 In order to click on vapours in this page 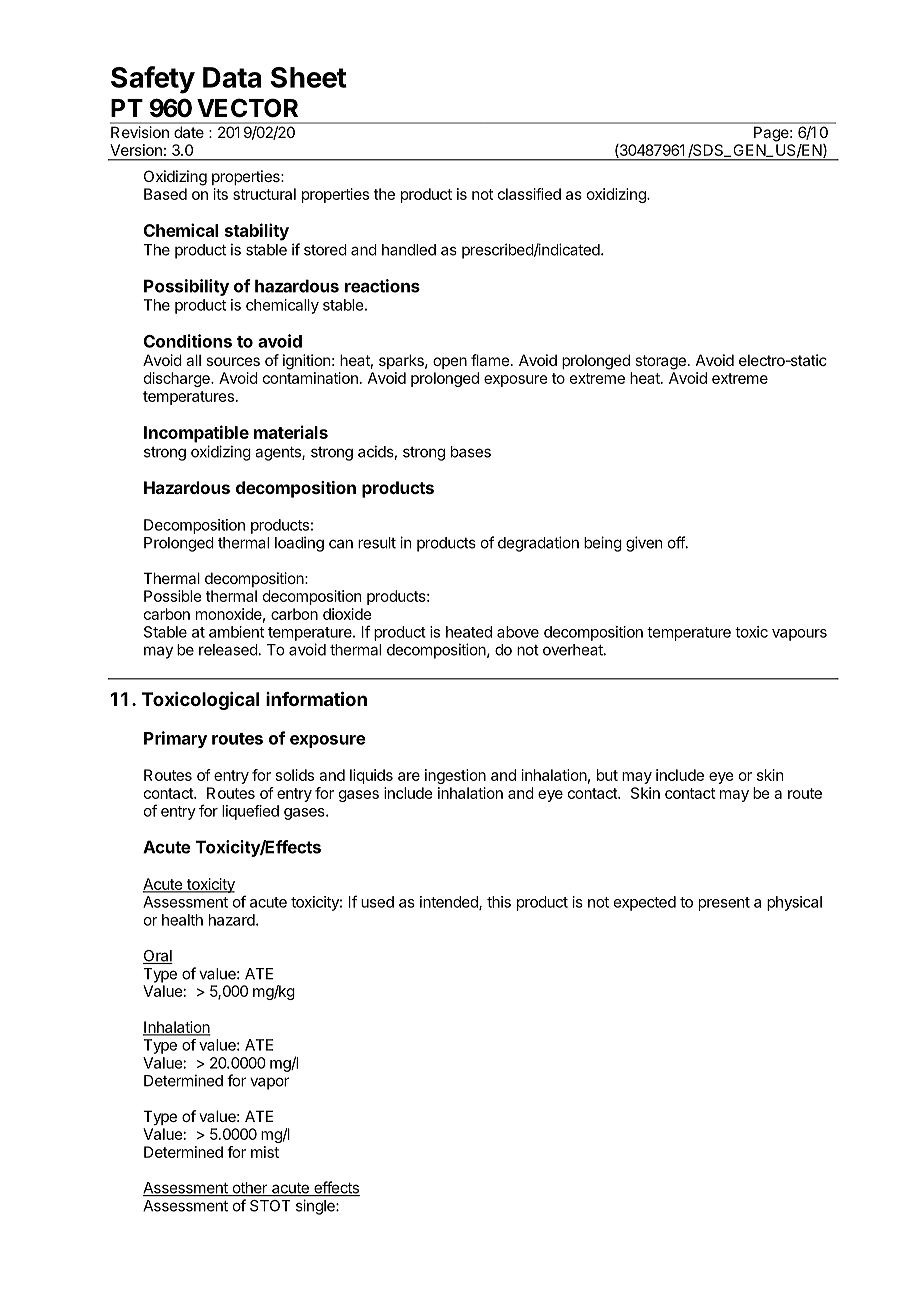, I will do `click(799, 635)`.
